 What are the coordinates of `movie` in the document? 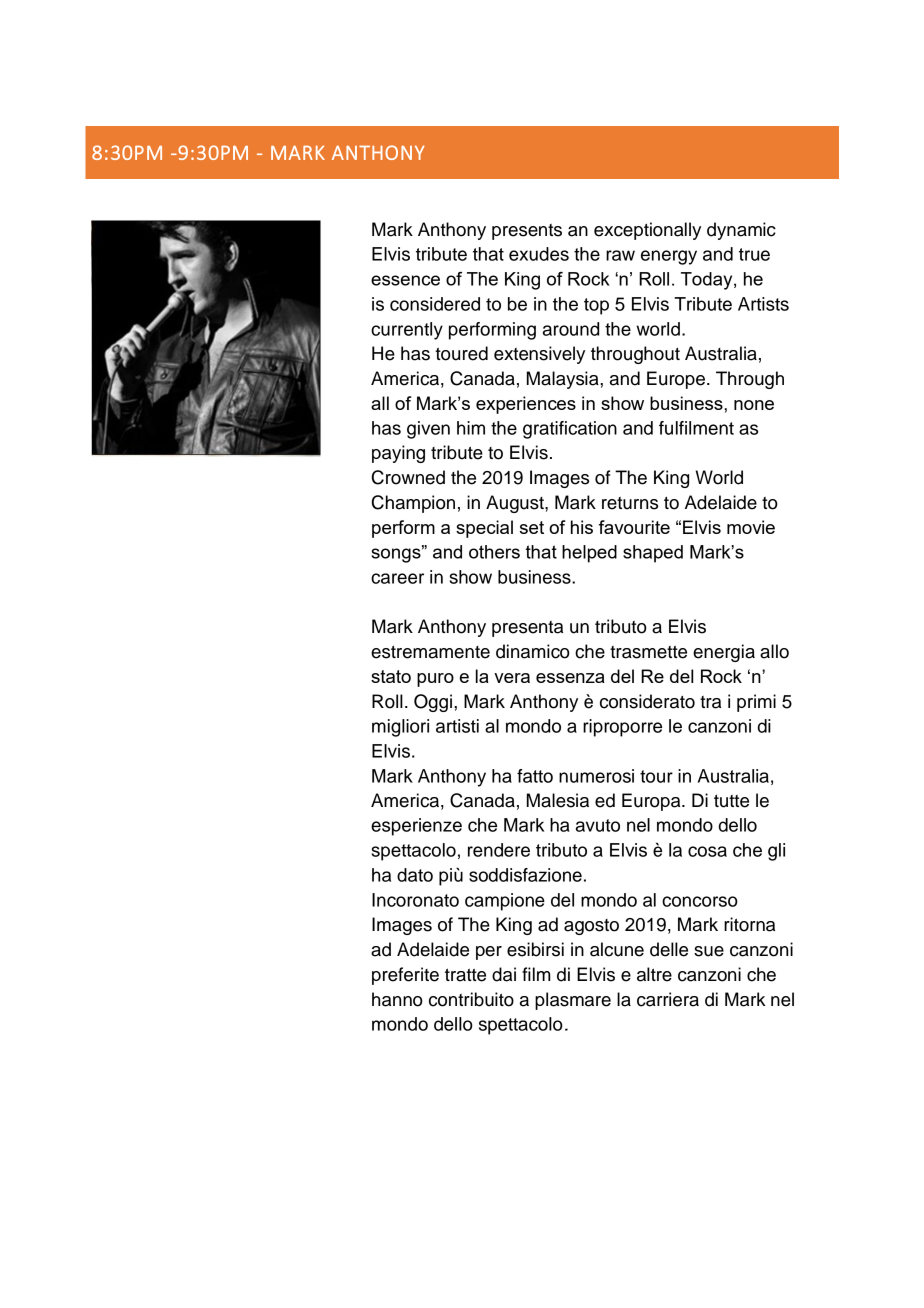 It's located at (751, 527).
